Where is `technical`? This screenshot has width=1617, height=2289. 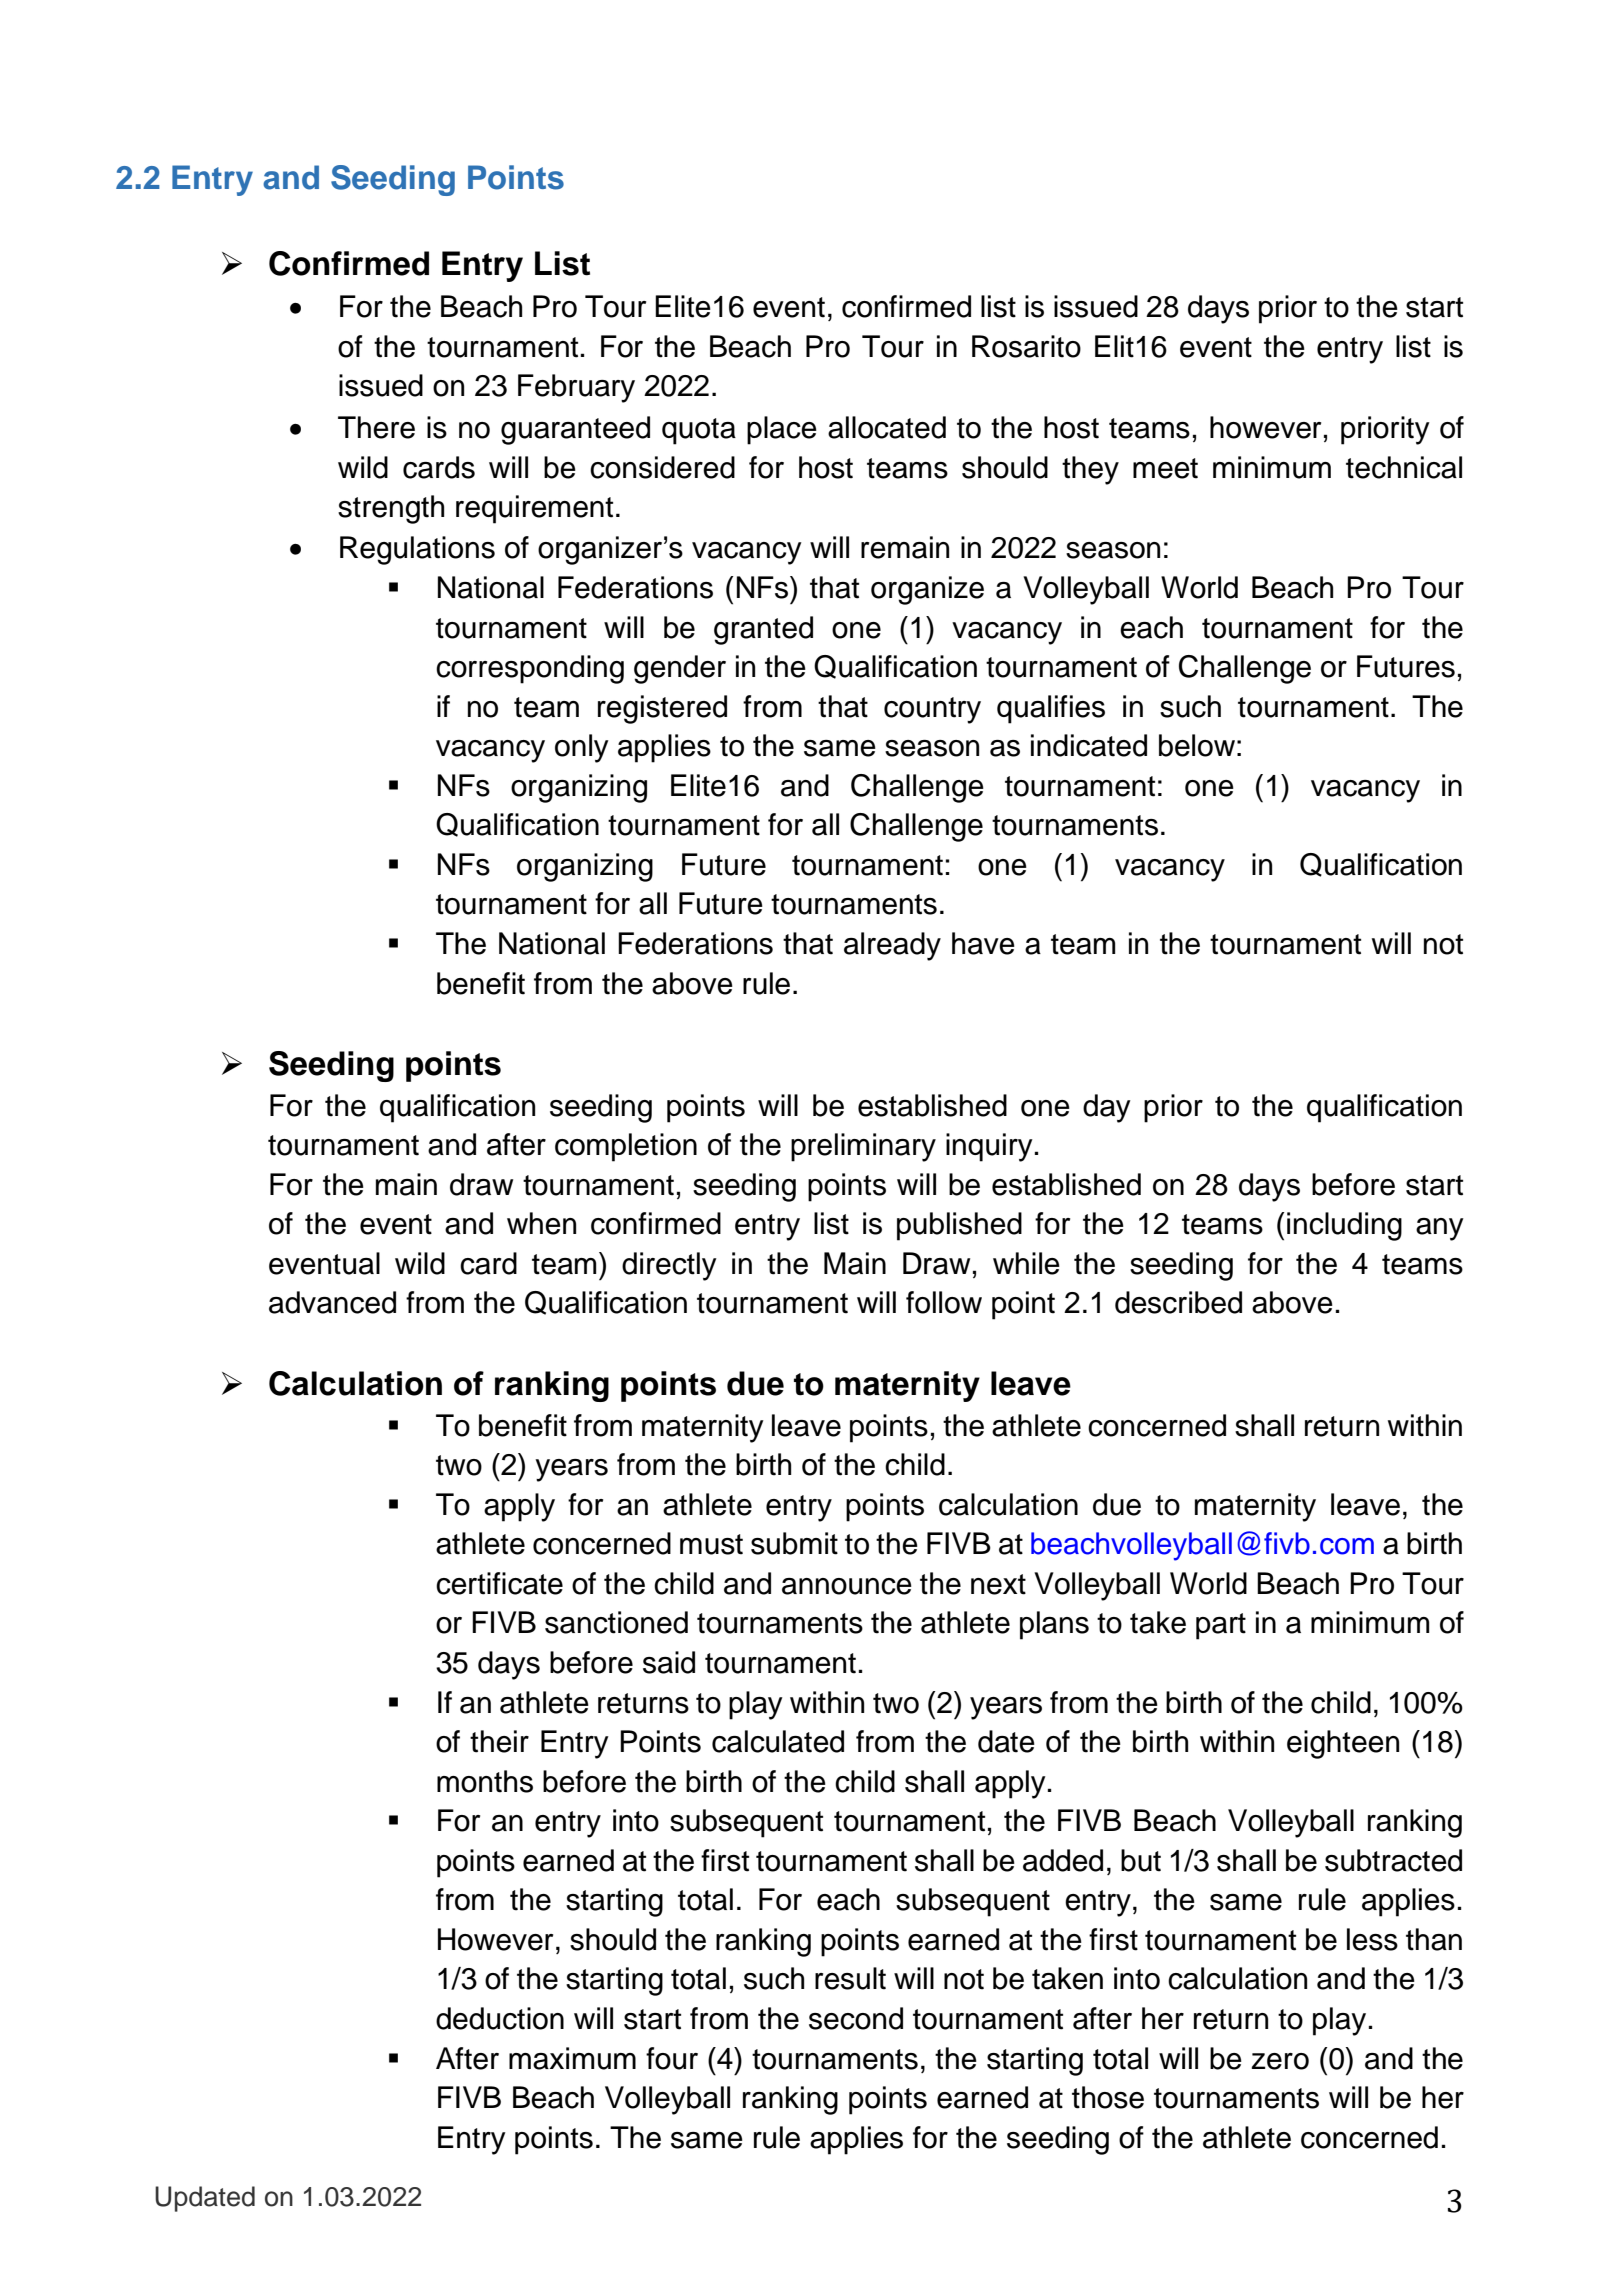
technical is located at coordinates (1404, 467).
